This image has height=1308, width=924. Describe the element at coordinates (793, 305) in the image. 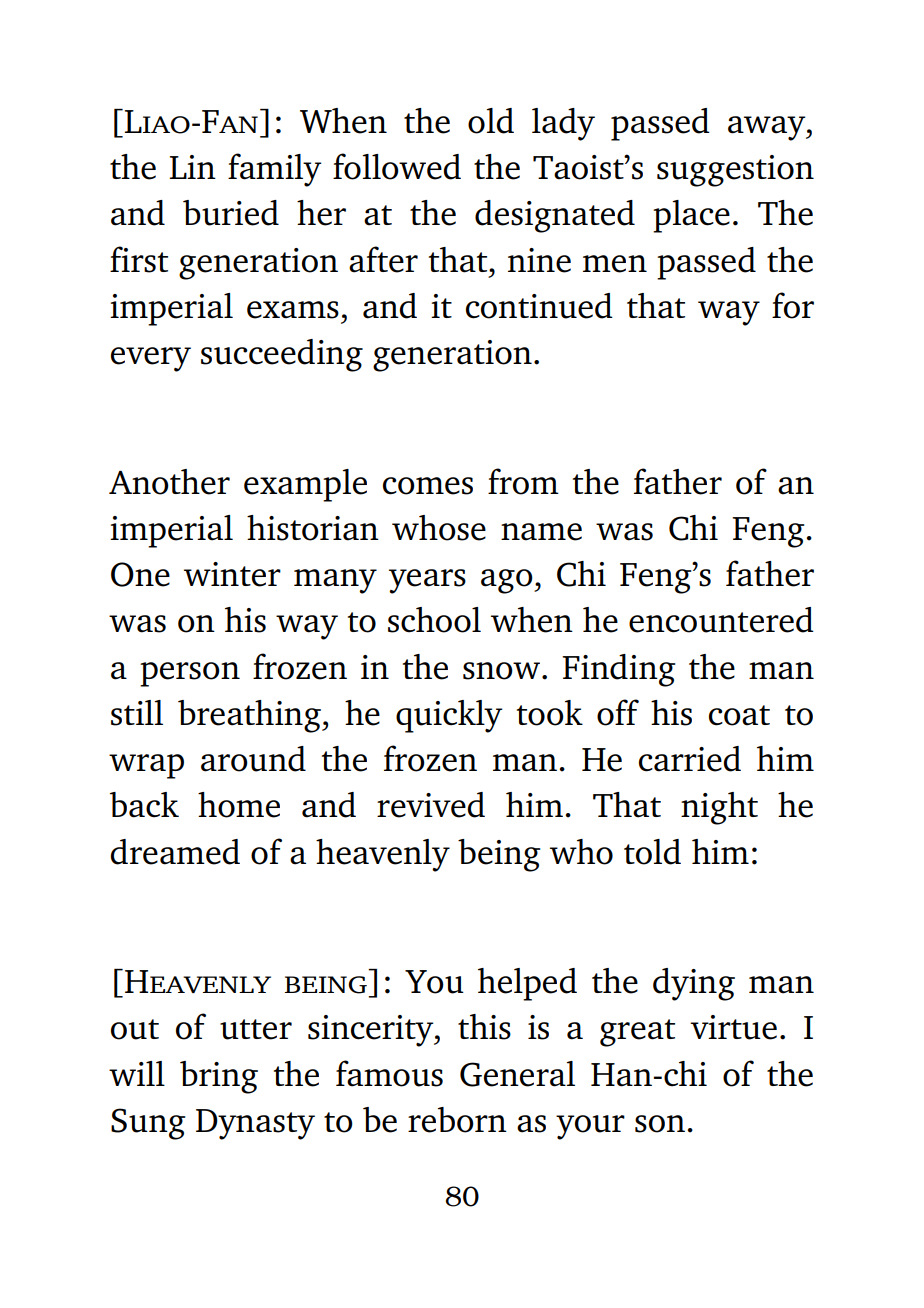

I see `for` at that location.
